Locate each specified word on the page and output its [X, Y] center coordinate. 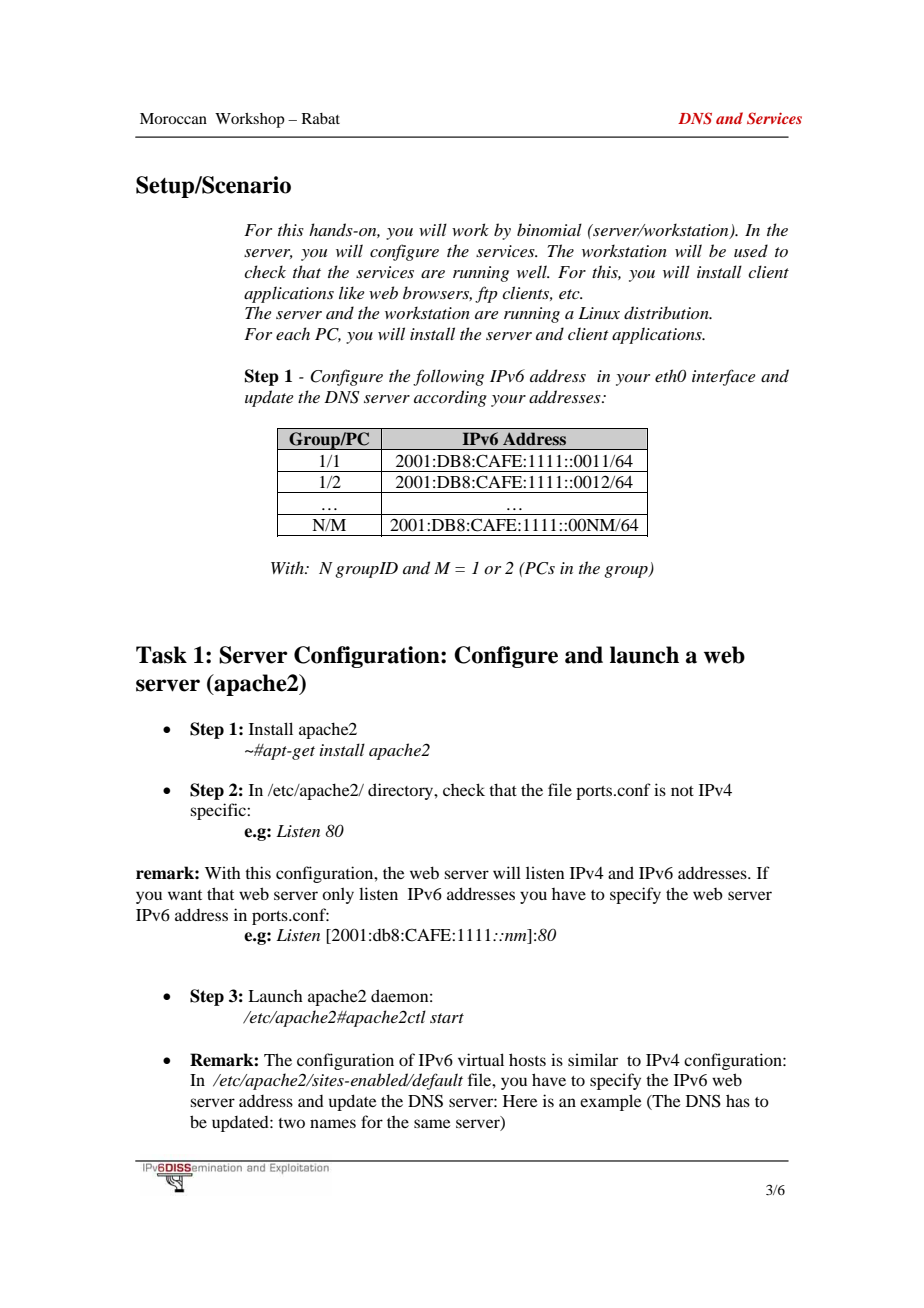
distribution [667, 313]
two [291, 1123]
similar [593, 1059]
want [185, 895]
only [338, 895]
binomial [549, 229]
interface [724, 377]
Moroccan [173, 118]
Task [161, 655]
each [293, 333]
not [682, 791]
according [450, 398]
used [751, 250]
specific [219, 811]
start [447, 1018]
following [448, 377]
